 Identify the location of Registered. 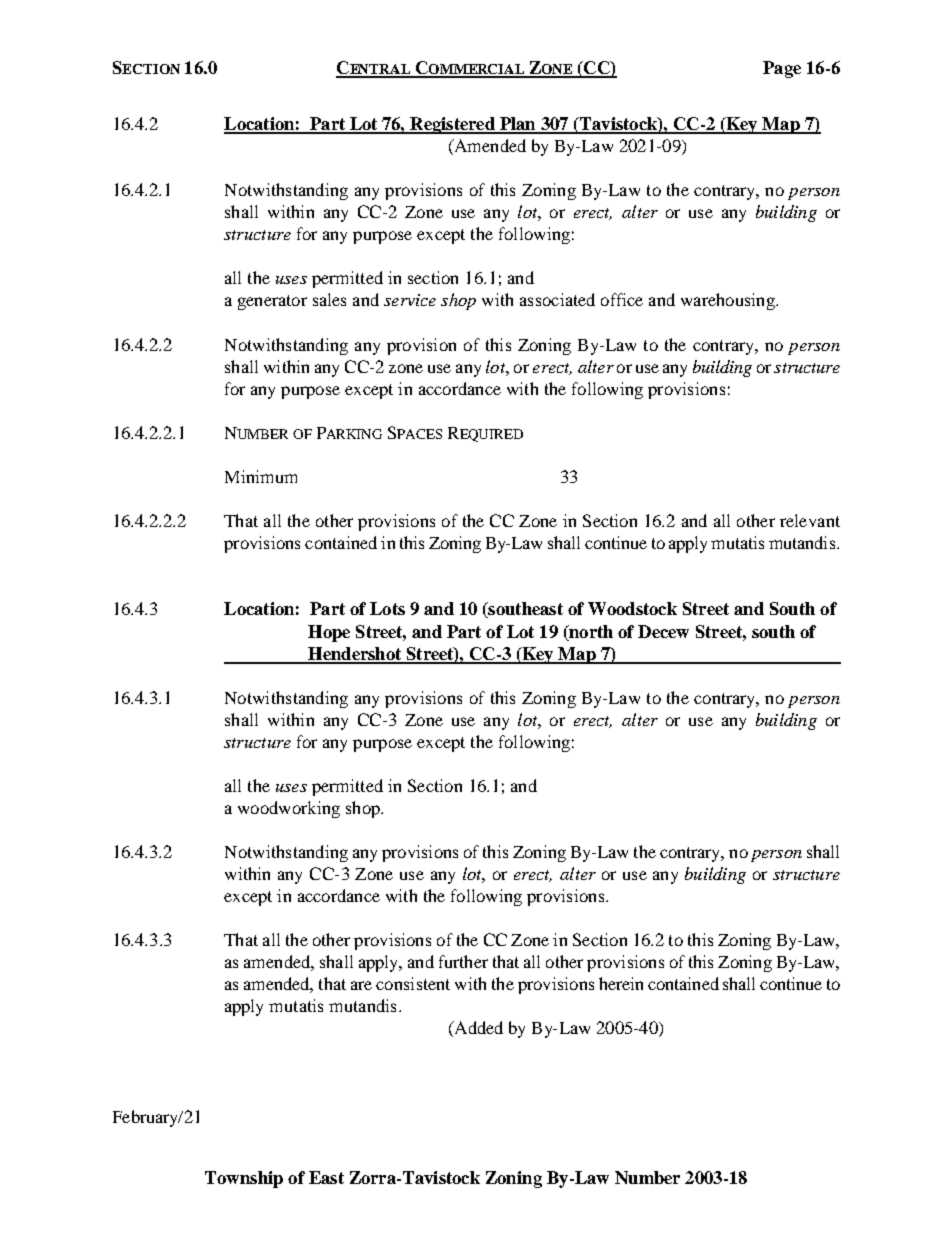
(452, 125).
